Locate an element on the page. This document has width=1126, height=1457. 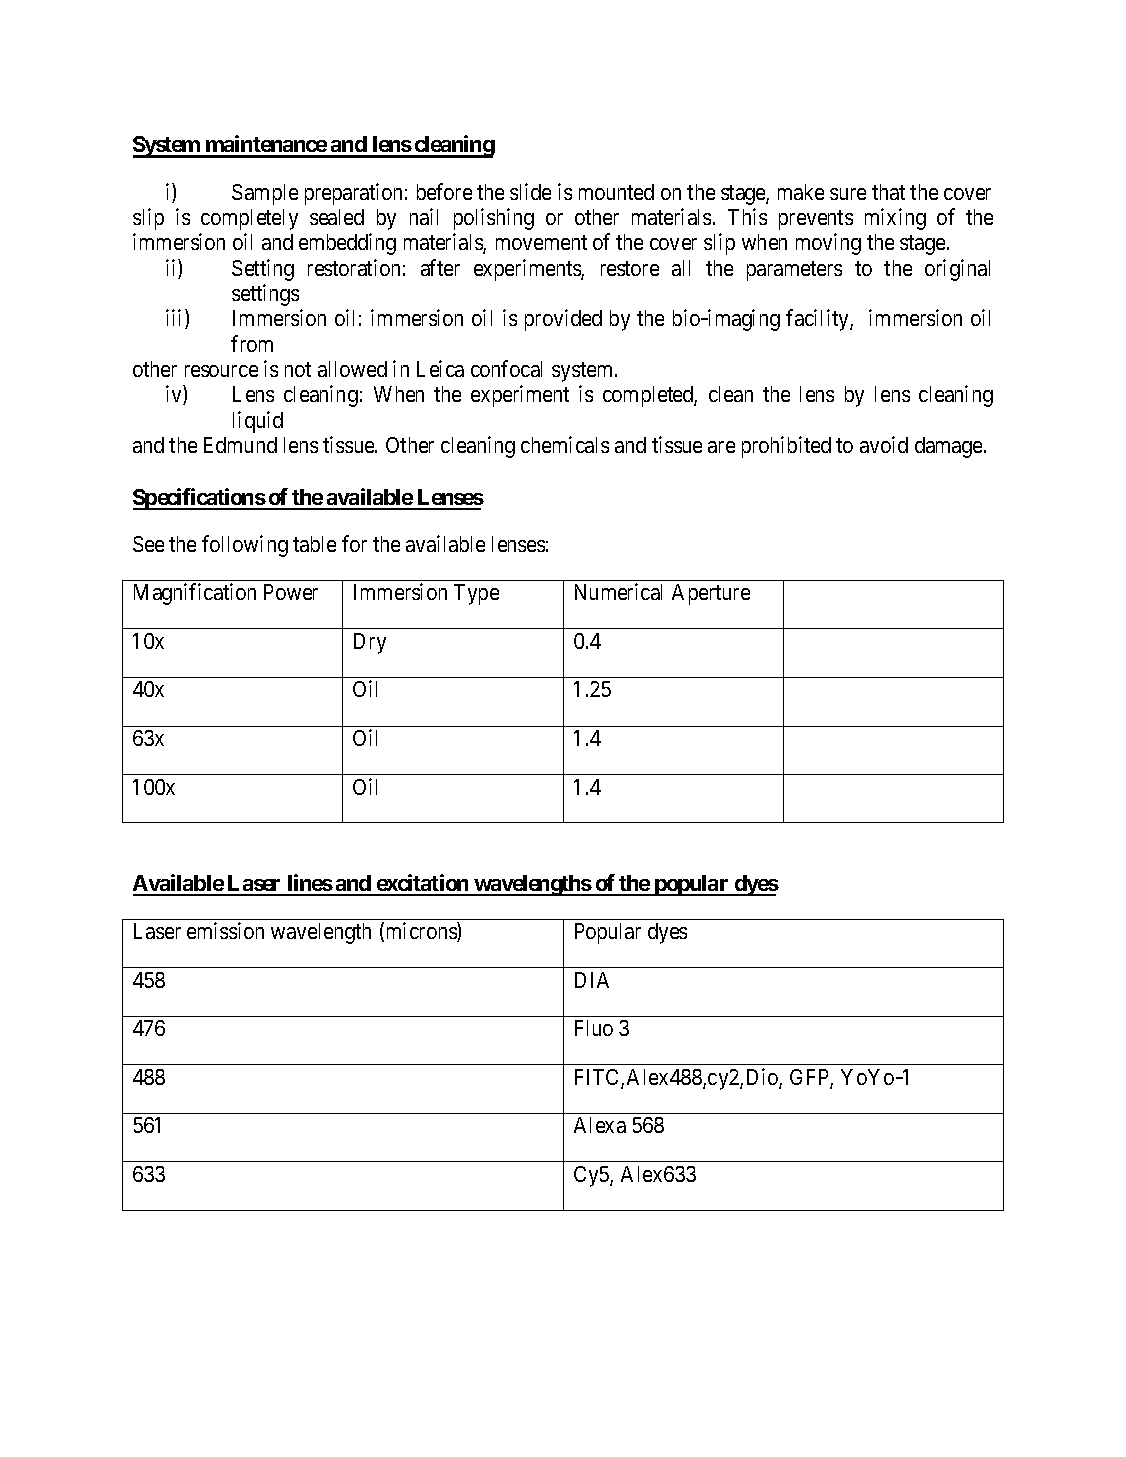
slide is located at coordinates (530, 191).
